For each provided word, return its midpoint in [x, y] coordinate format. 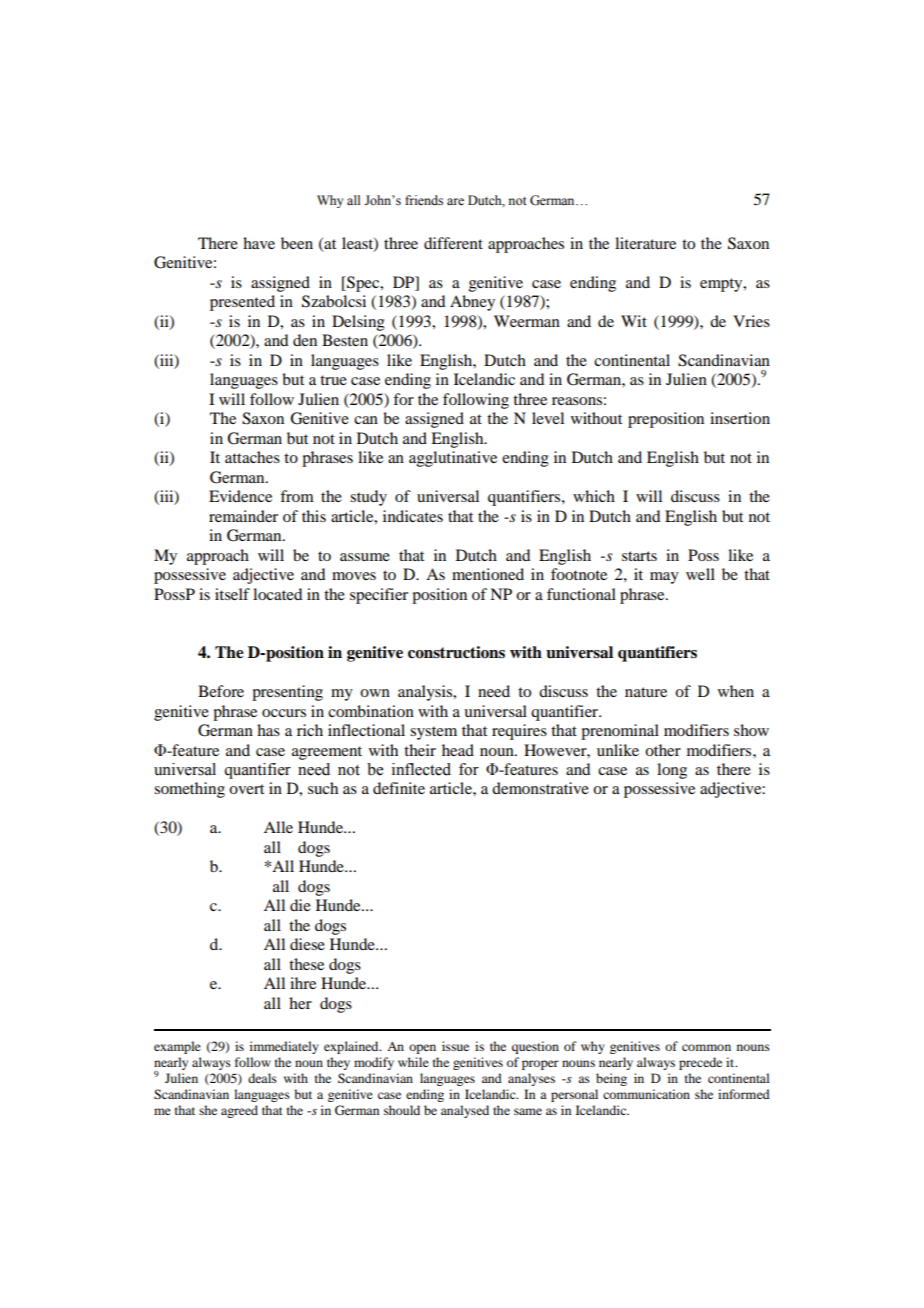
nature [646, 692]
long [672, 771]
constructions [456, 652]
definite [399, 788]
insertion [740, 418]
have [259, 243]
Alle [278, 827]
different [453, 243]
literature [645, 243]
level [548, 418]
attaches [252, 457]
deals [262, 1078]
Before [221, 691]
